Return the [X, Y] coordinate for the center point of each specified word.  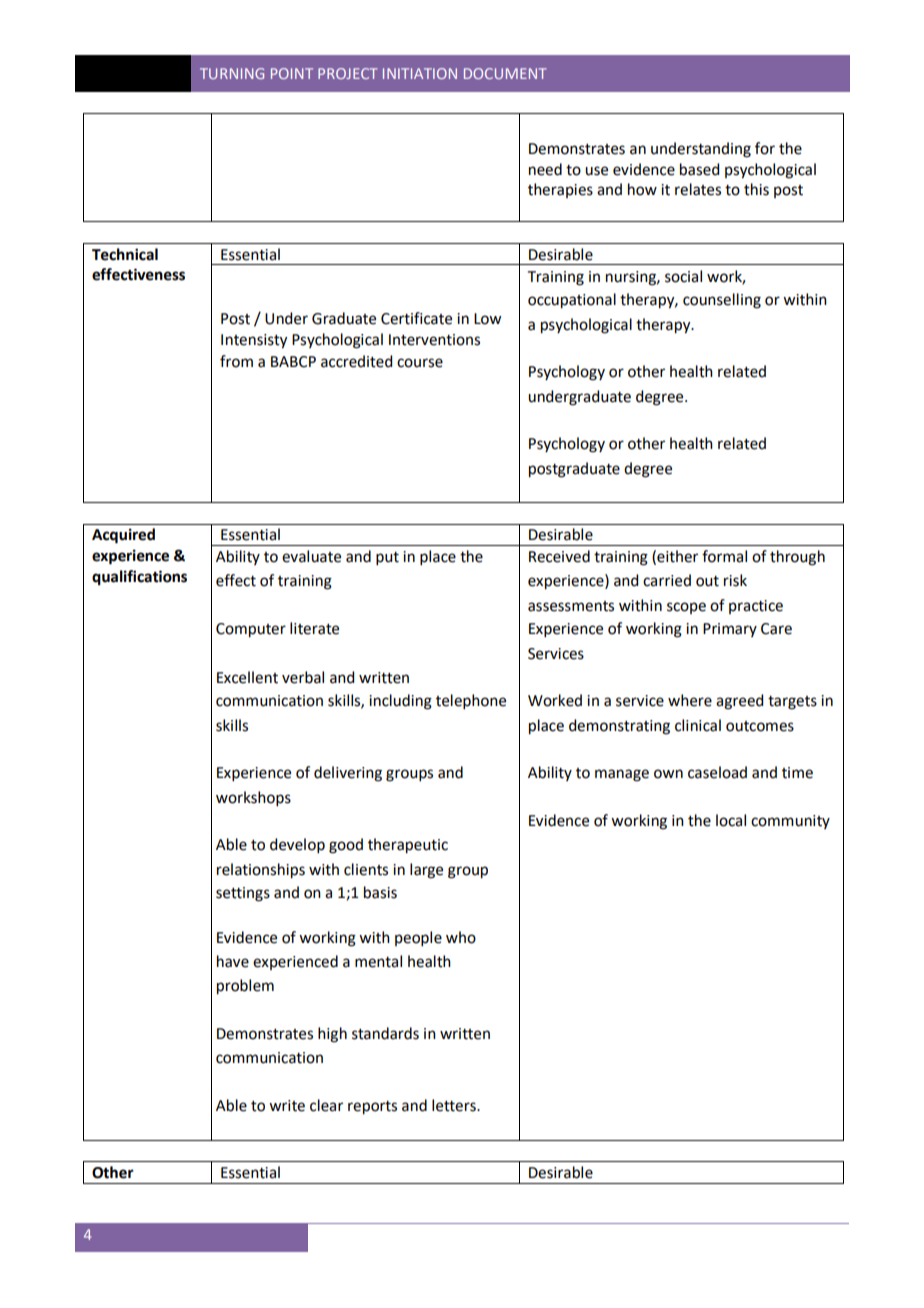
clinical [698, 725]
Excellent [247, 677]
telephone [471, 701]
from [236, 361]
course [420, 363]
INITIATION [420, 73]
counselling [722, 301]
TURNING [232, 73]
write [287, 1106]
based [699, 169]
